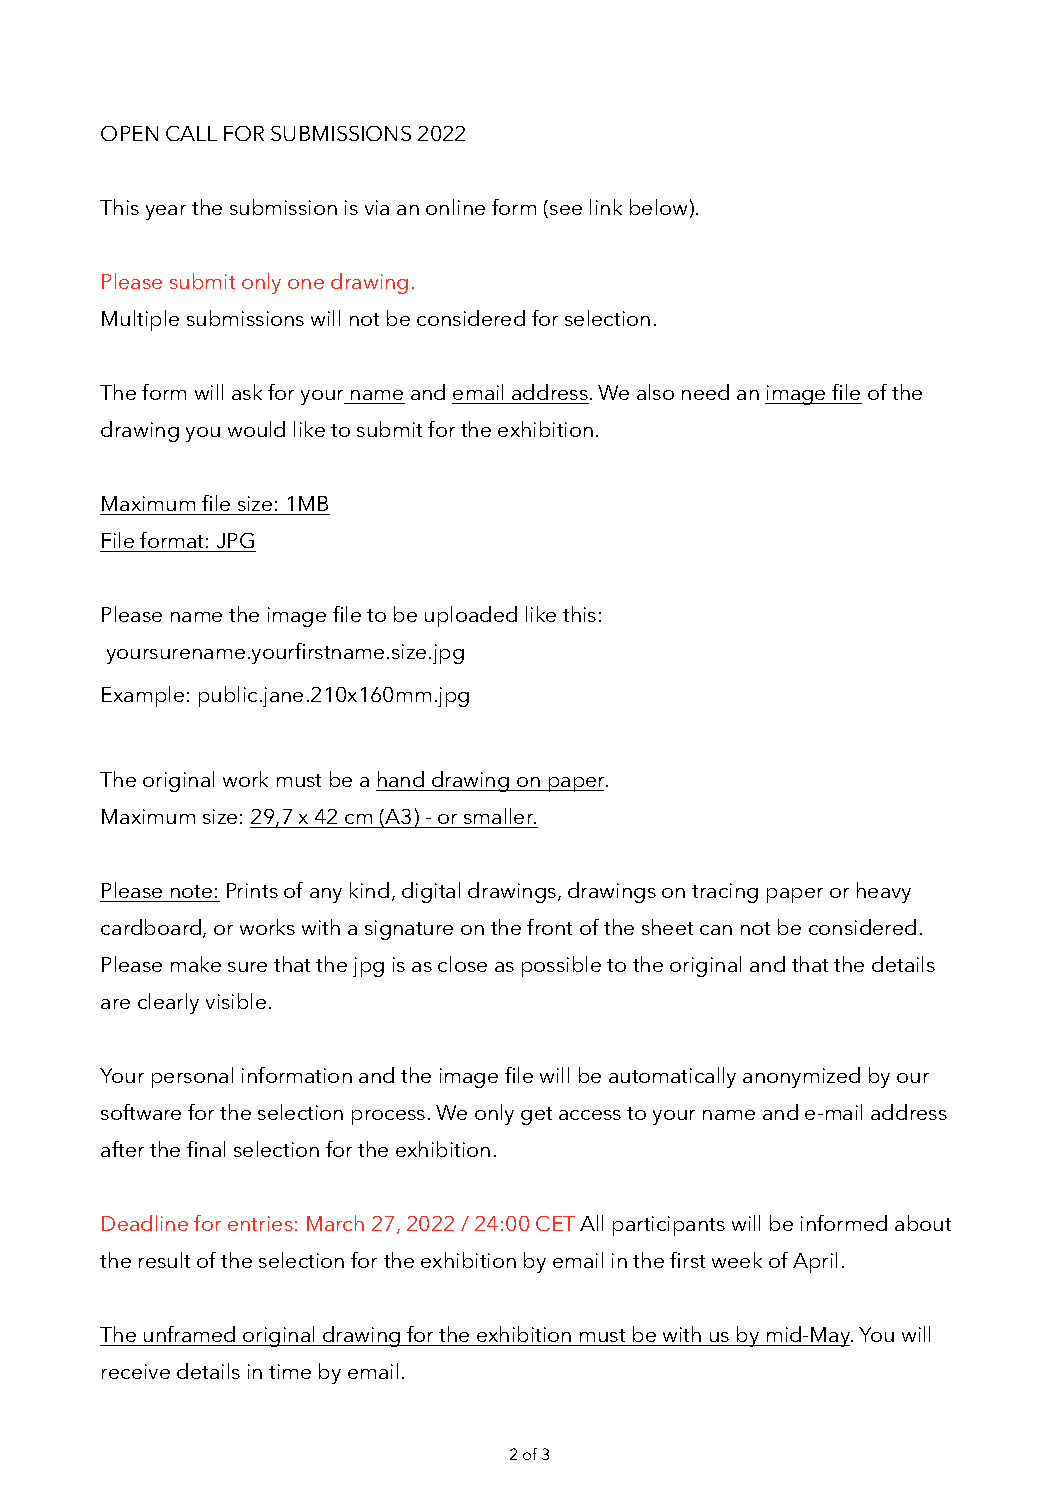 The width and height of the document is (1060, 1498). Describe the element at coordinates (555, 1223) in the document. I see `CET` at that location.
